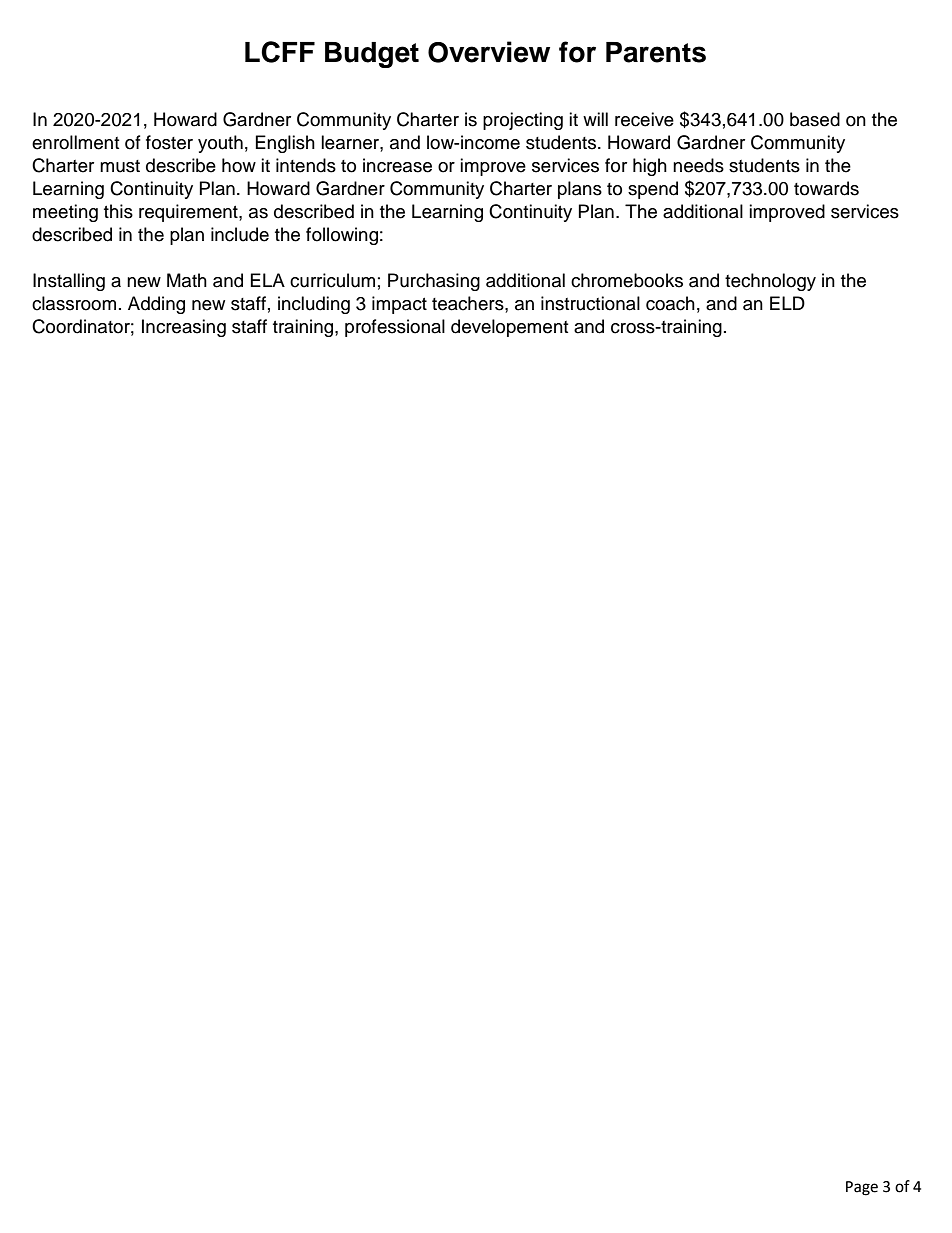 The width and height of the document is (952, 1233). I want to click on ELD, so click(787, 303).
